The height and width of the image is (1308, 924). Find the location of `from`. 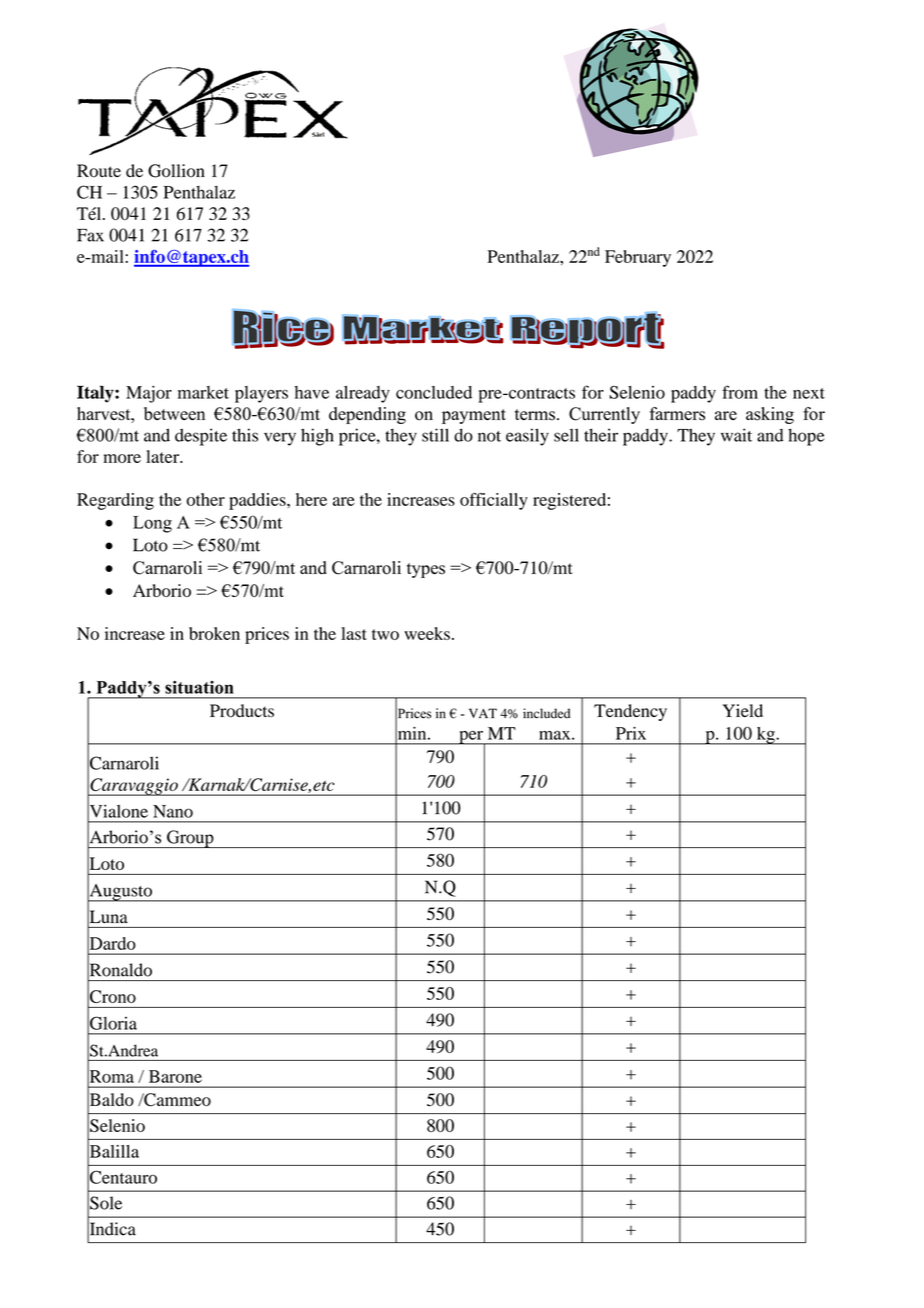

from is located at coordinates (740, 392).
